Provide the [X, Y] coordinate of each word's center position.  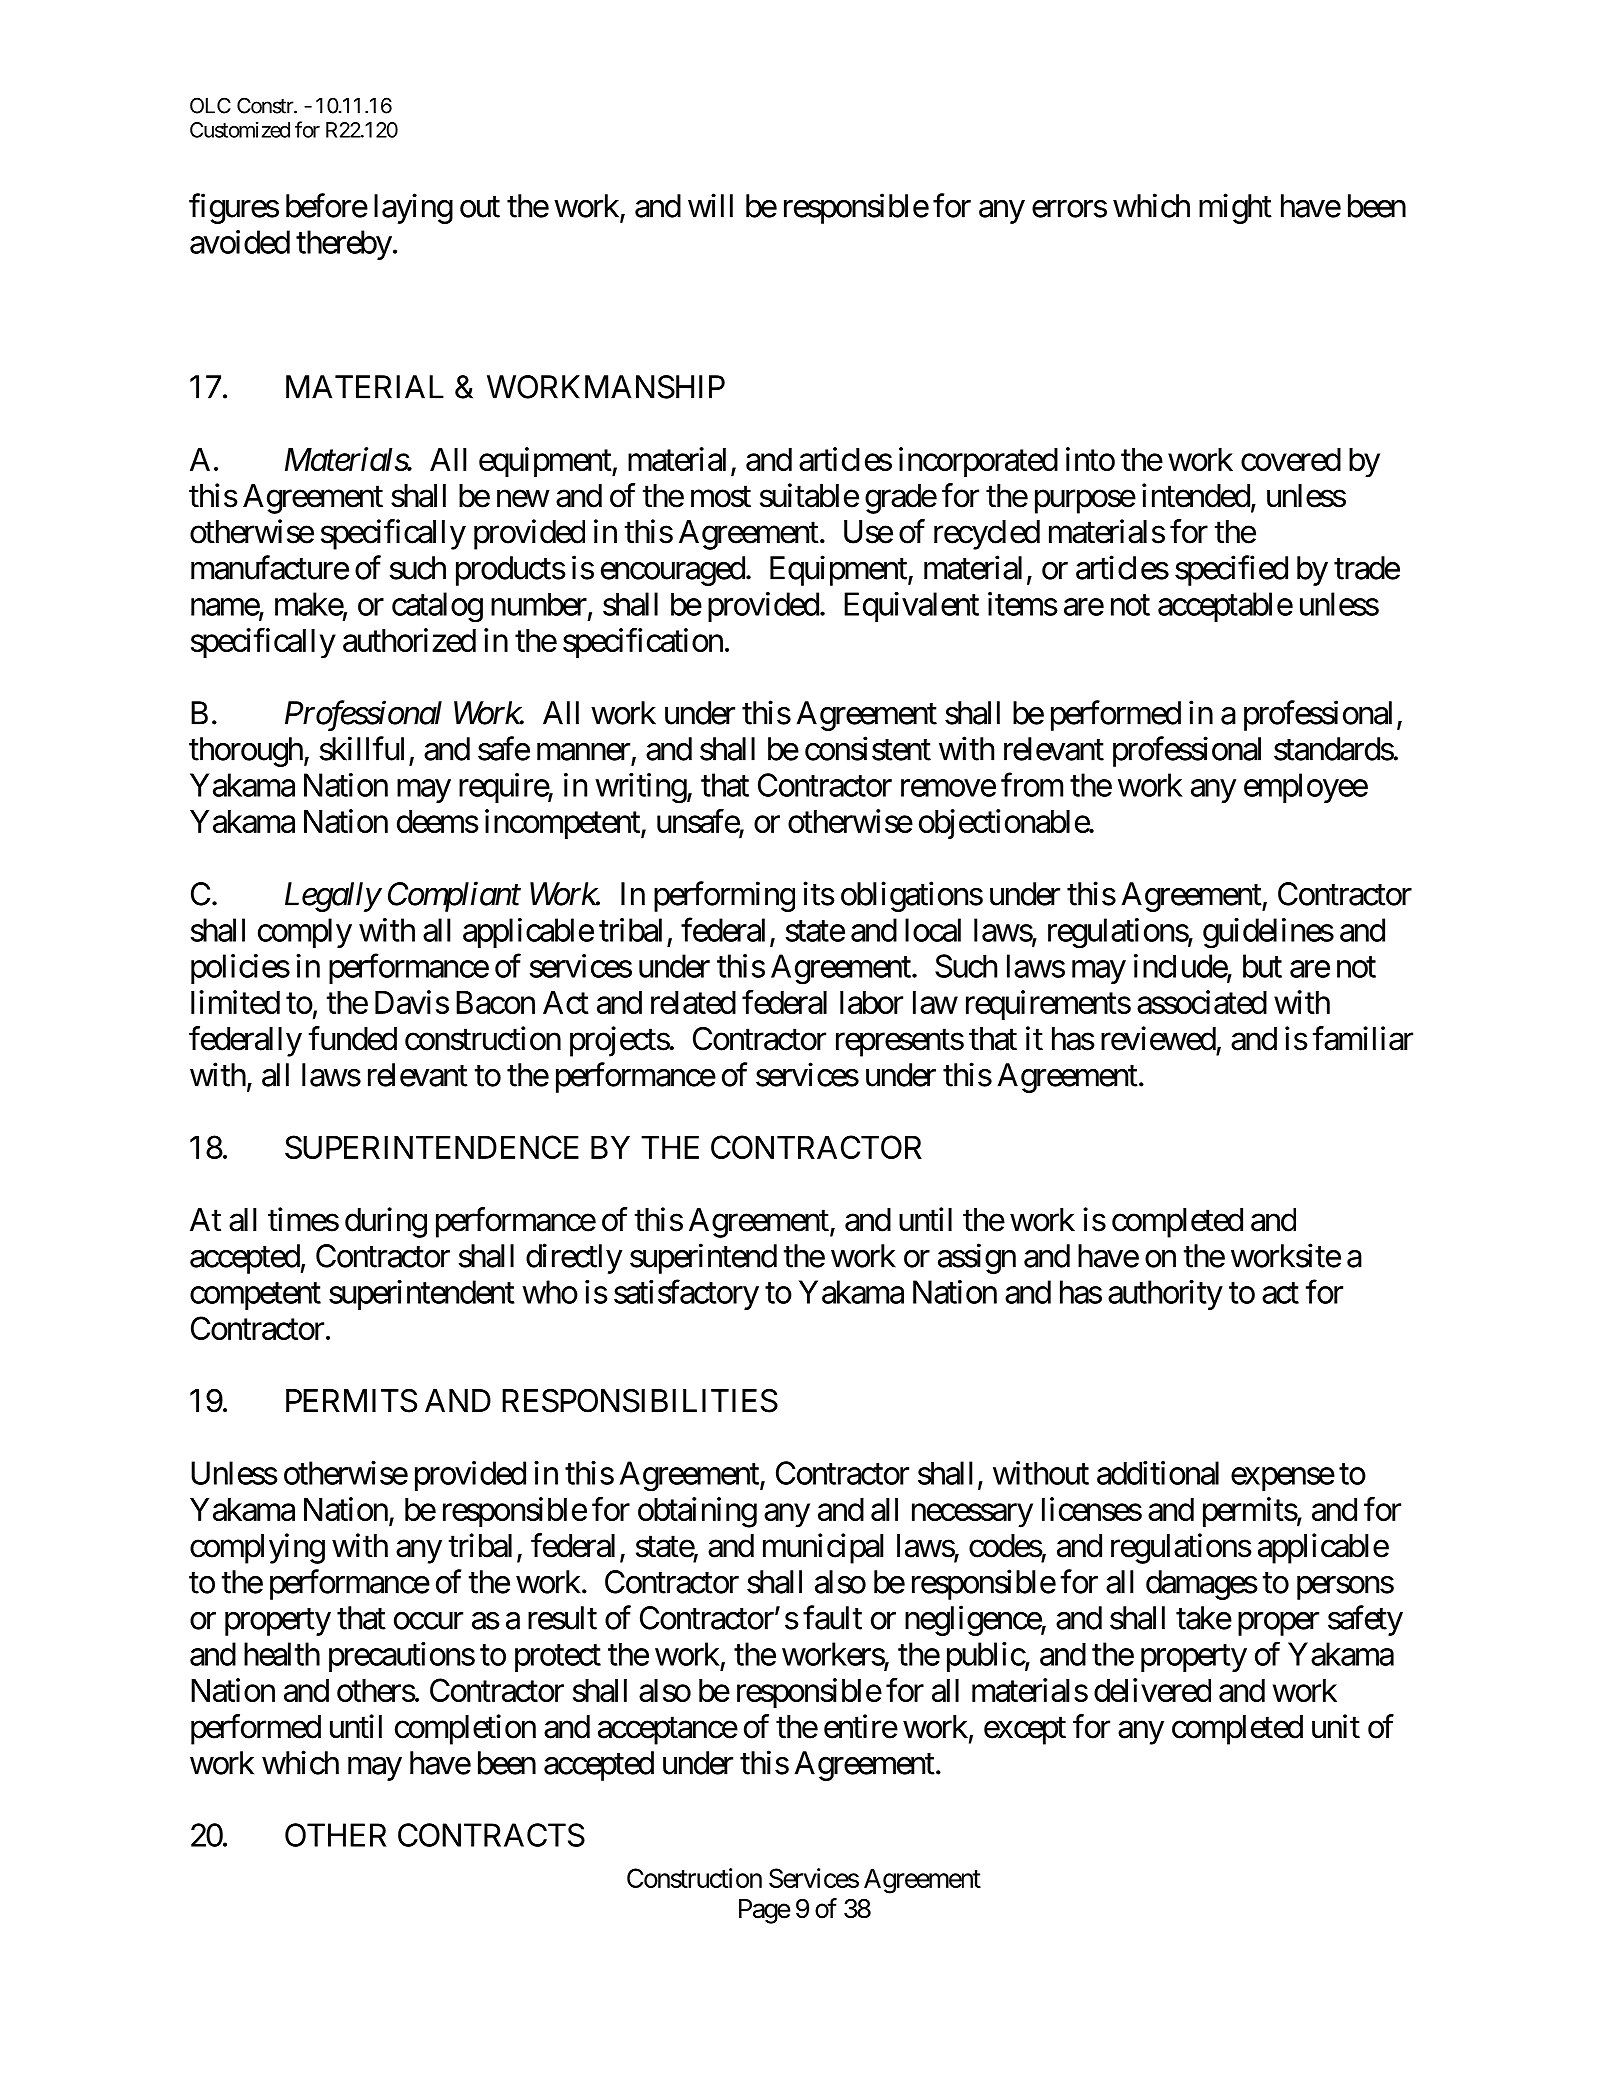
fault [832, 1617]
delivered [1152, 1690]
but [1262, 966]
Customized [240, 130]
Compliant [454, 896]
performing [724, 896]
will [710, 205]
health [282, 1654]
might [1235, 208]
